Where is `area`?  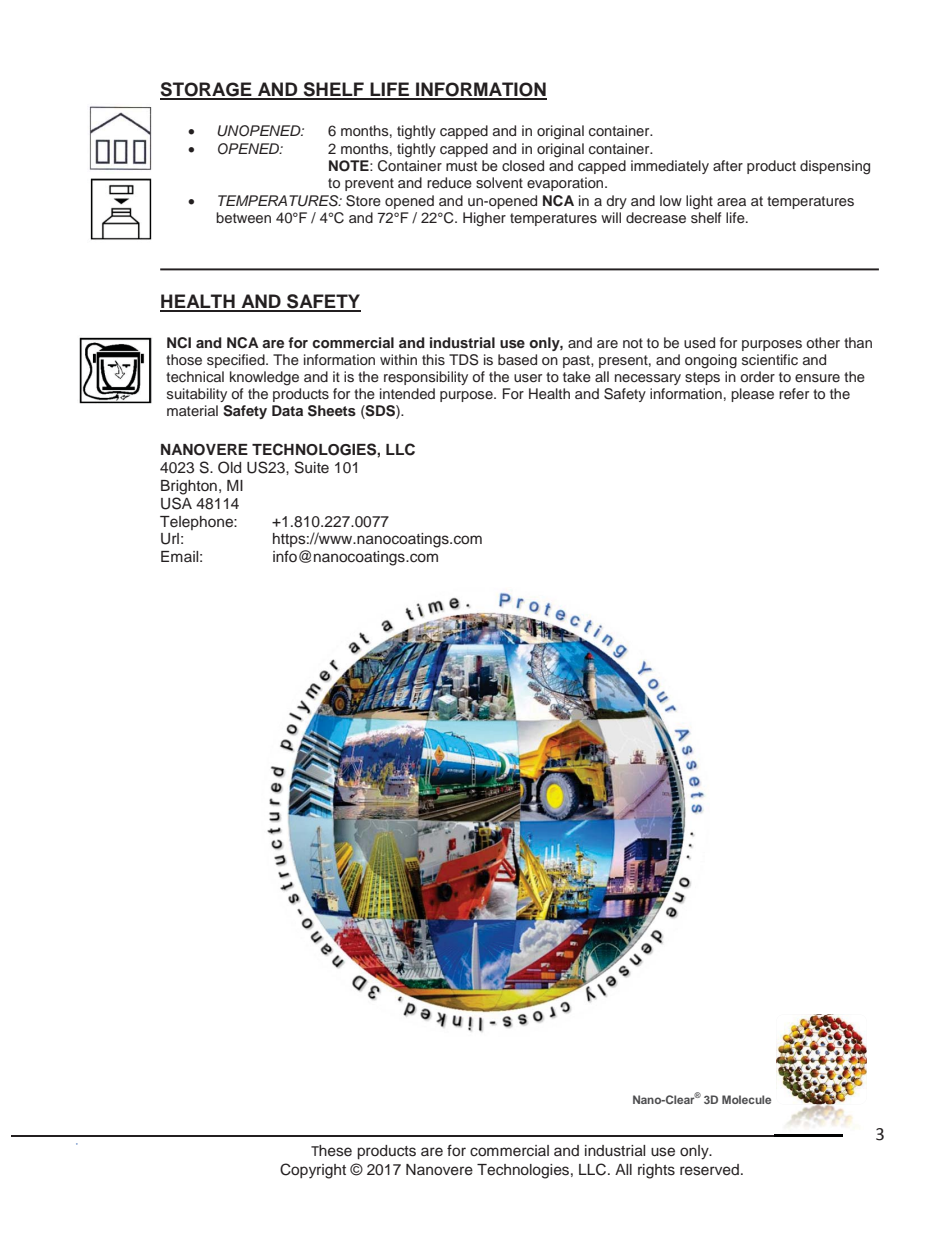
area is located at coordinates (731, 202).
